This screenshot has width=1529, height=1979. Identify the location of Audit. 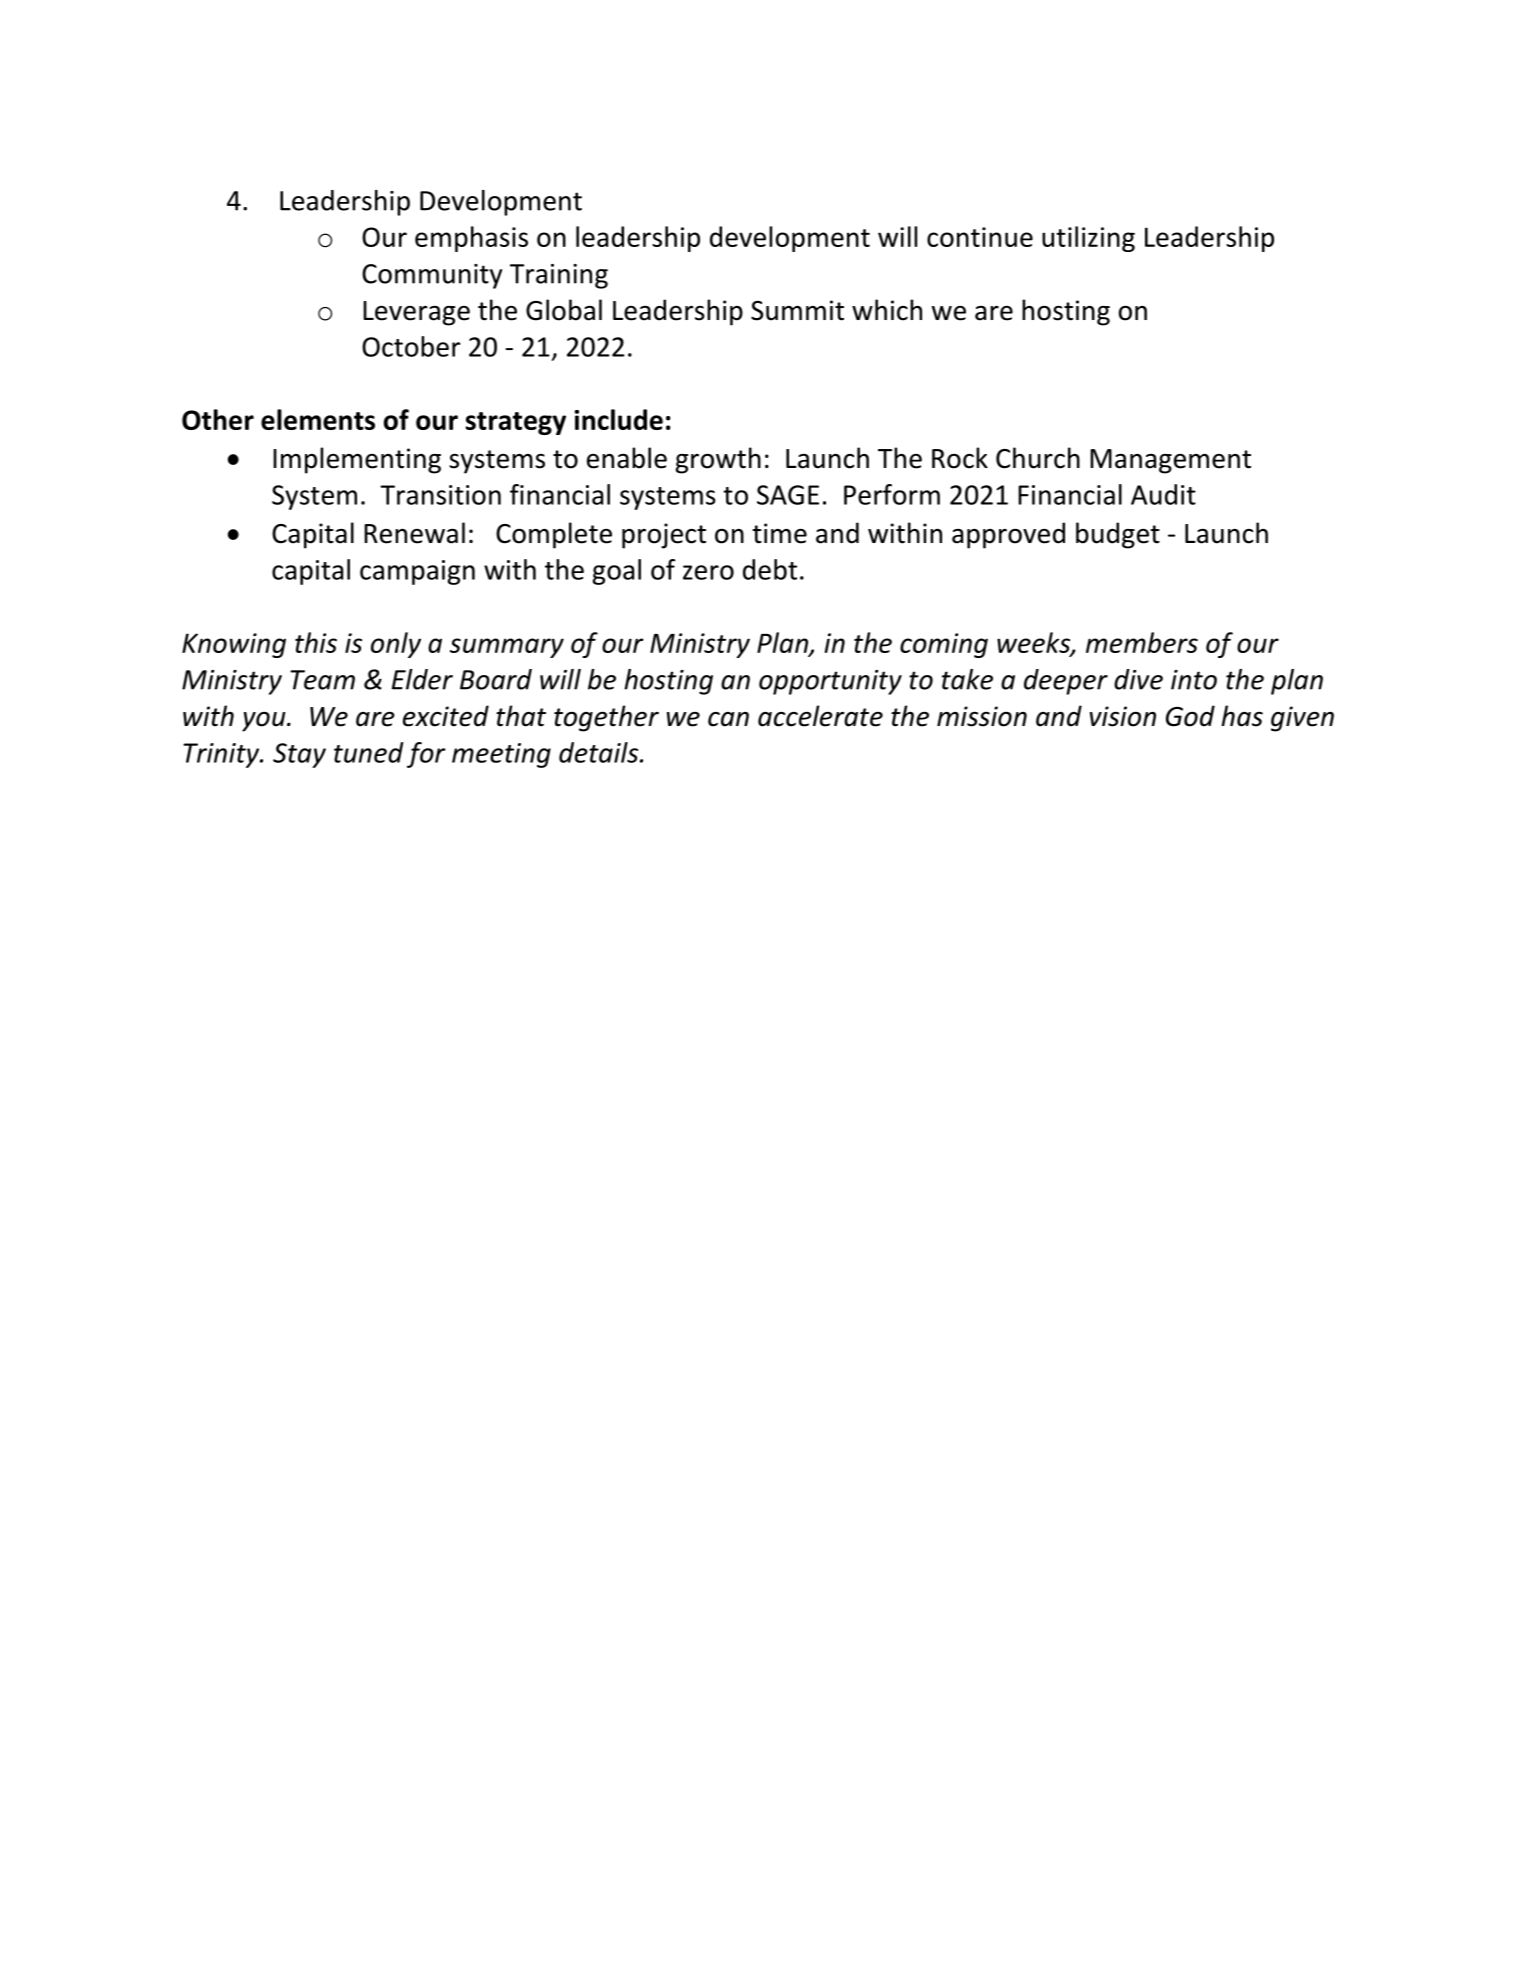
(1163, 494).
